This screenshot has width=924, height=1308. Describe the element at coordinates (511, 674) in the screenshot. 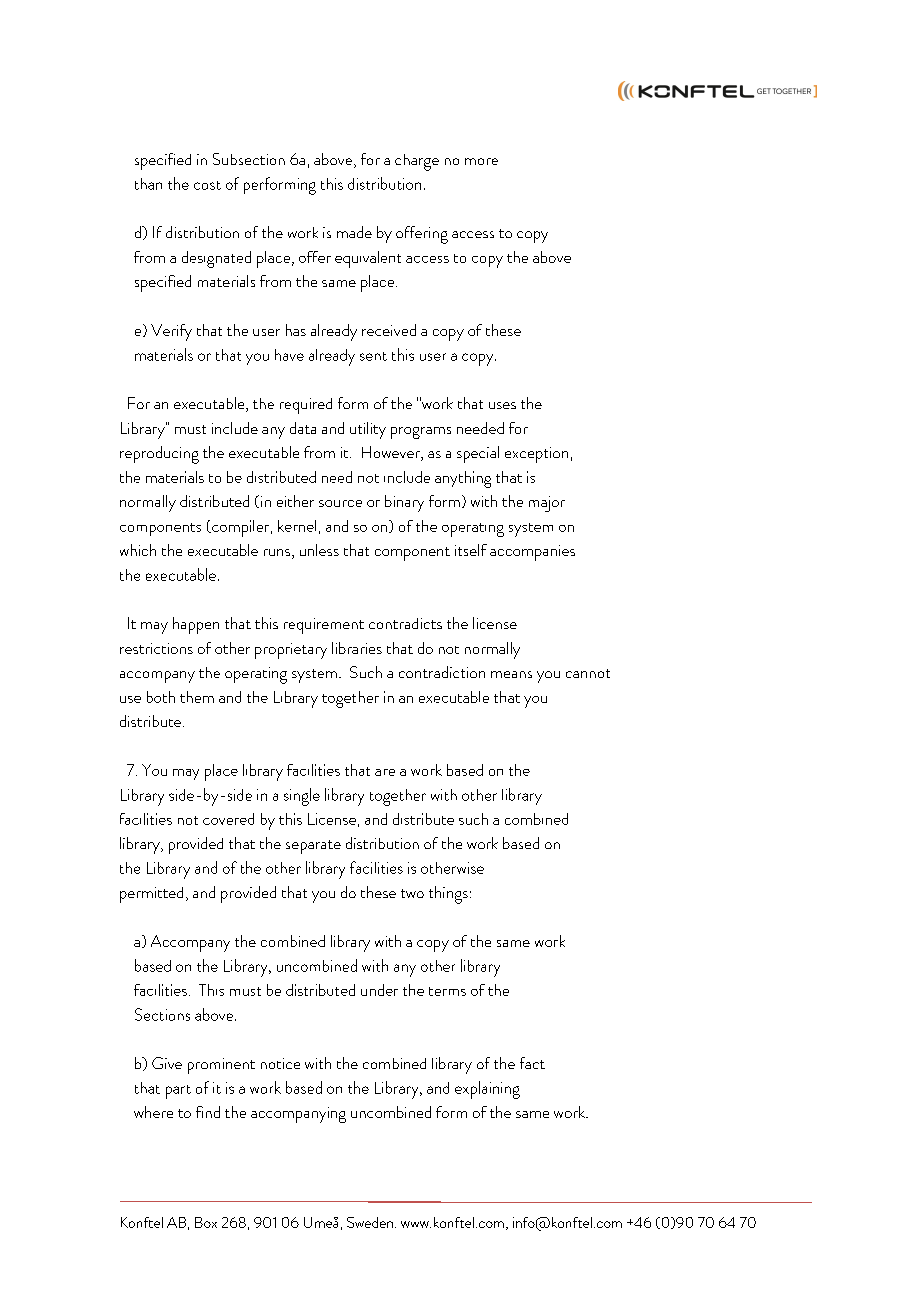

I see `means` at that location.
